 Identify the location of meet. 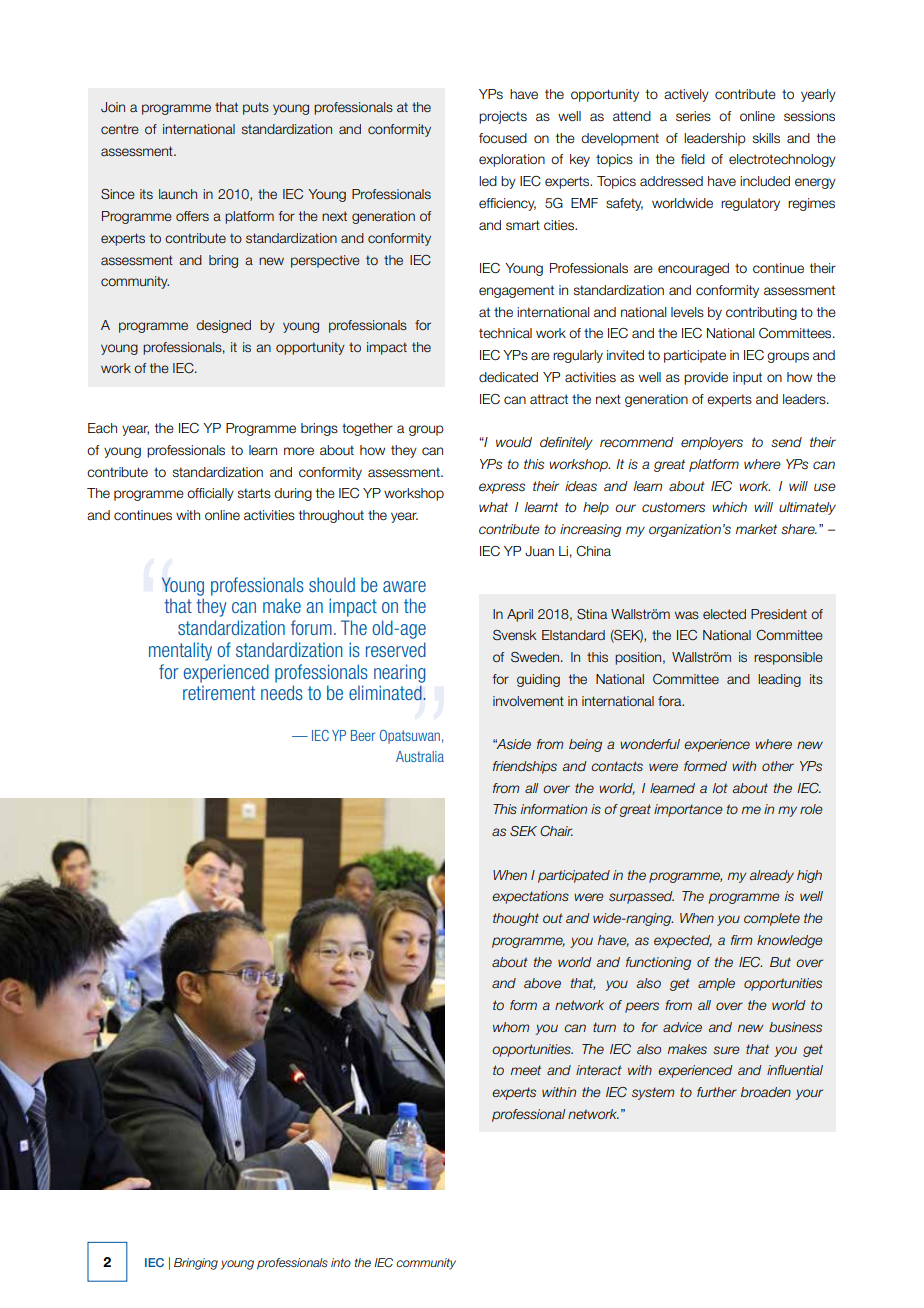
(526, 1070).
